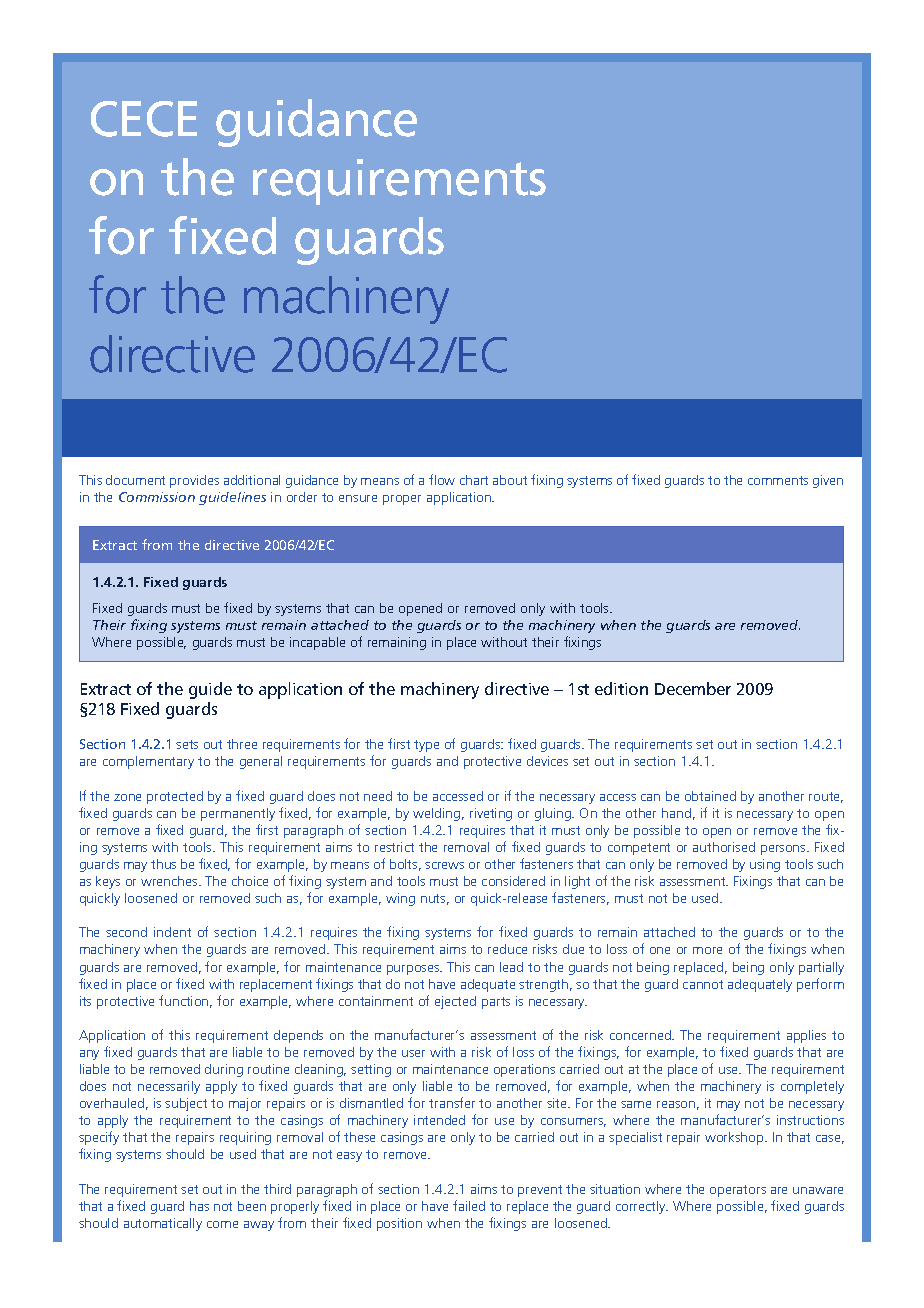  What do you see at coordinates (778, 480) in the screenshot?
I see `comments` at bounding box center [778, 480].
